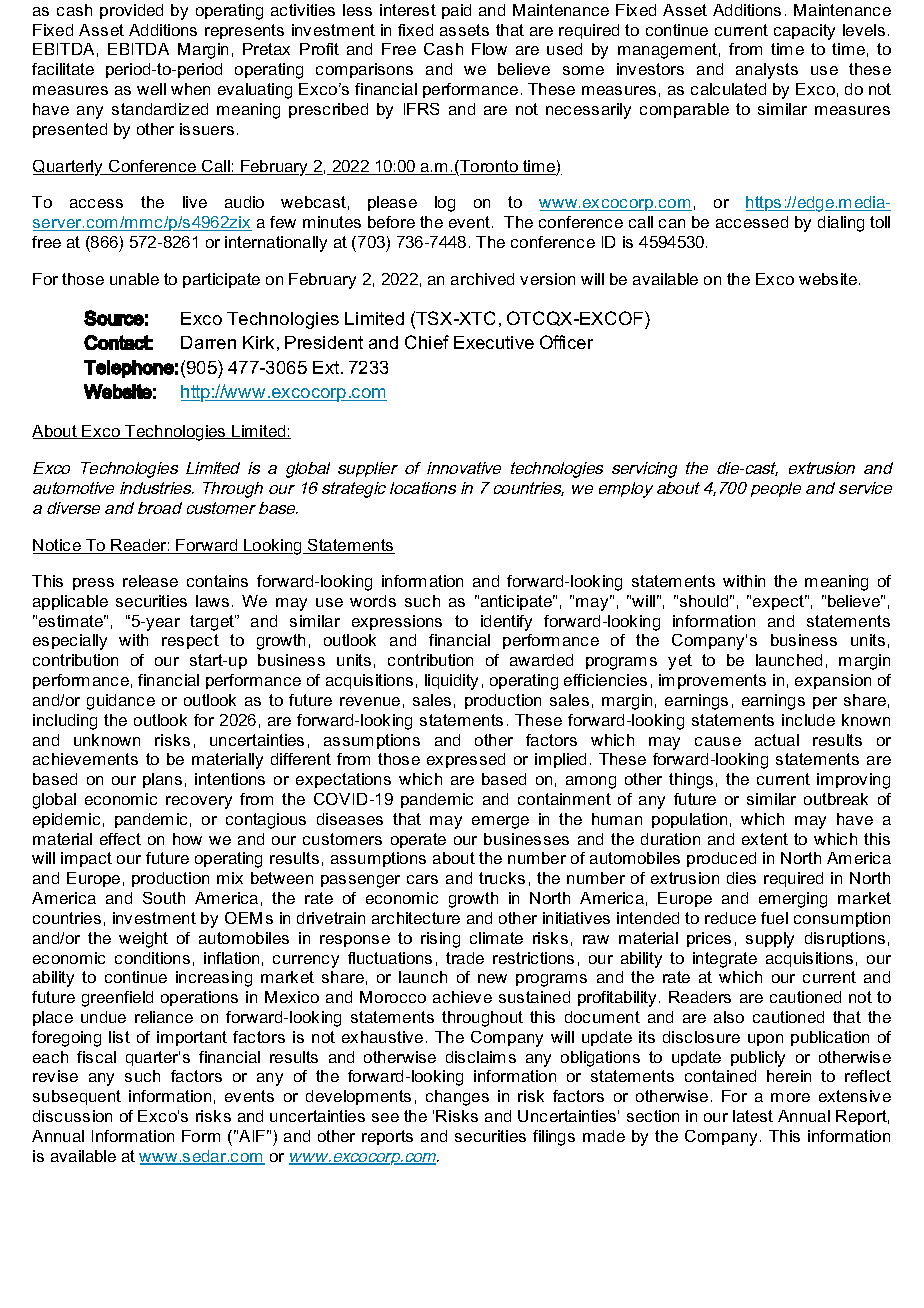  Describe the element at coordinates (566, 342) in the screenshot. I see `Officer` at that location.
